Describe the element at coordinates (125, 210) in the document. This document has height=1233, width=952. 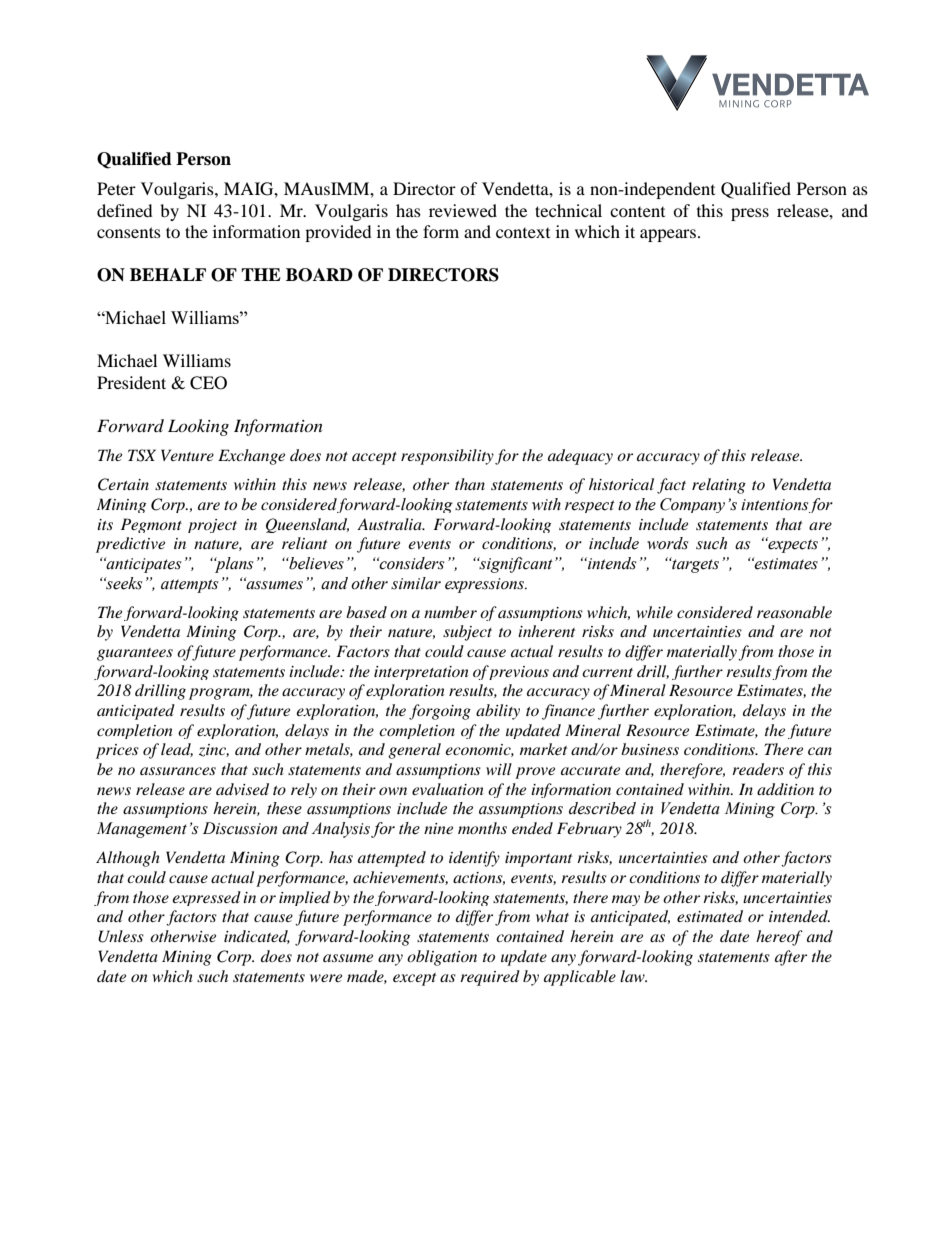
I see `defined` at that location.
